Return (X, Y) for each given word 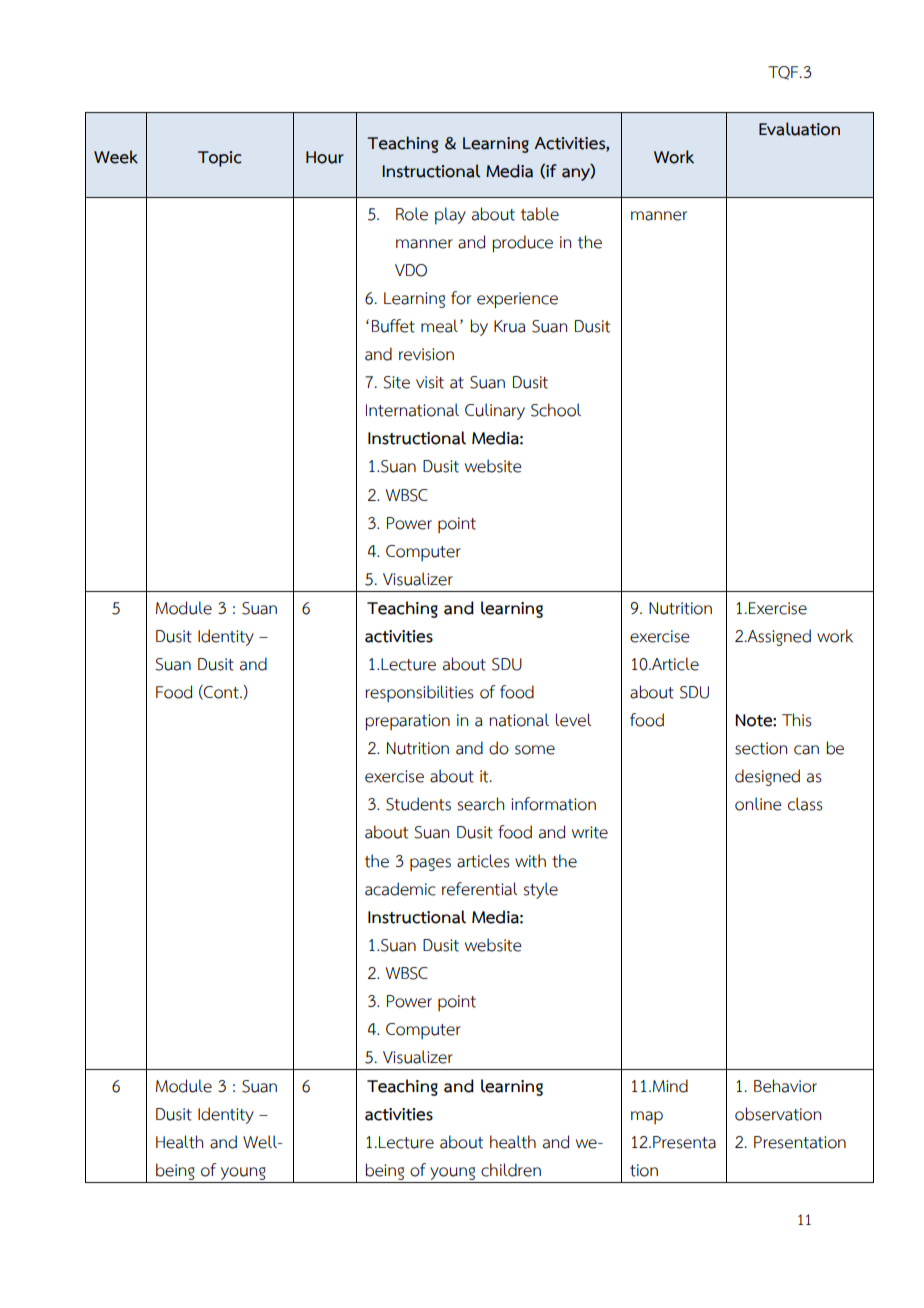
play (450, 216)
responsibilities (419, 693)
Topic (220, 159)
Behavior (785, 1086)
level (573, 720)
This (797, 720)
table (540, 214)
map (647, 1117)
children (511, 1170)
